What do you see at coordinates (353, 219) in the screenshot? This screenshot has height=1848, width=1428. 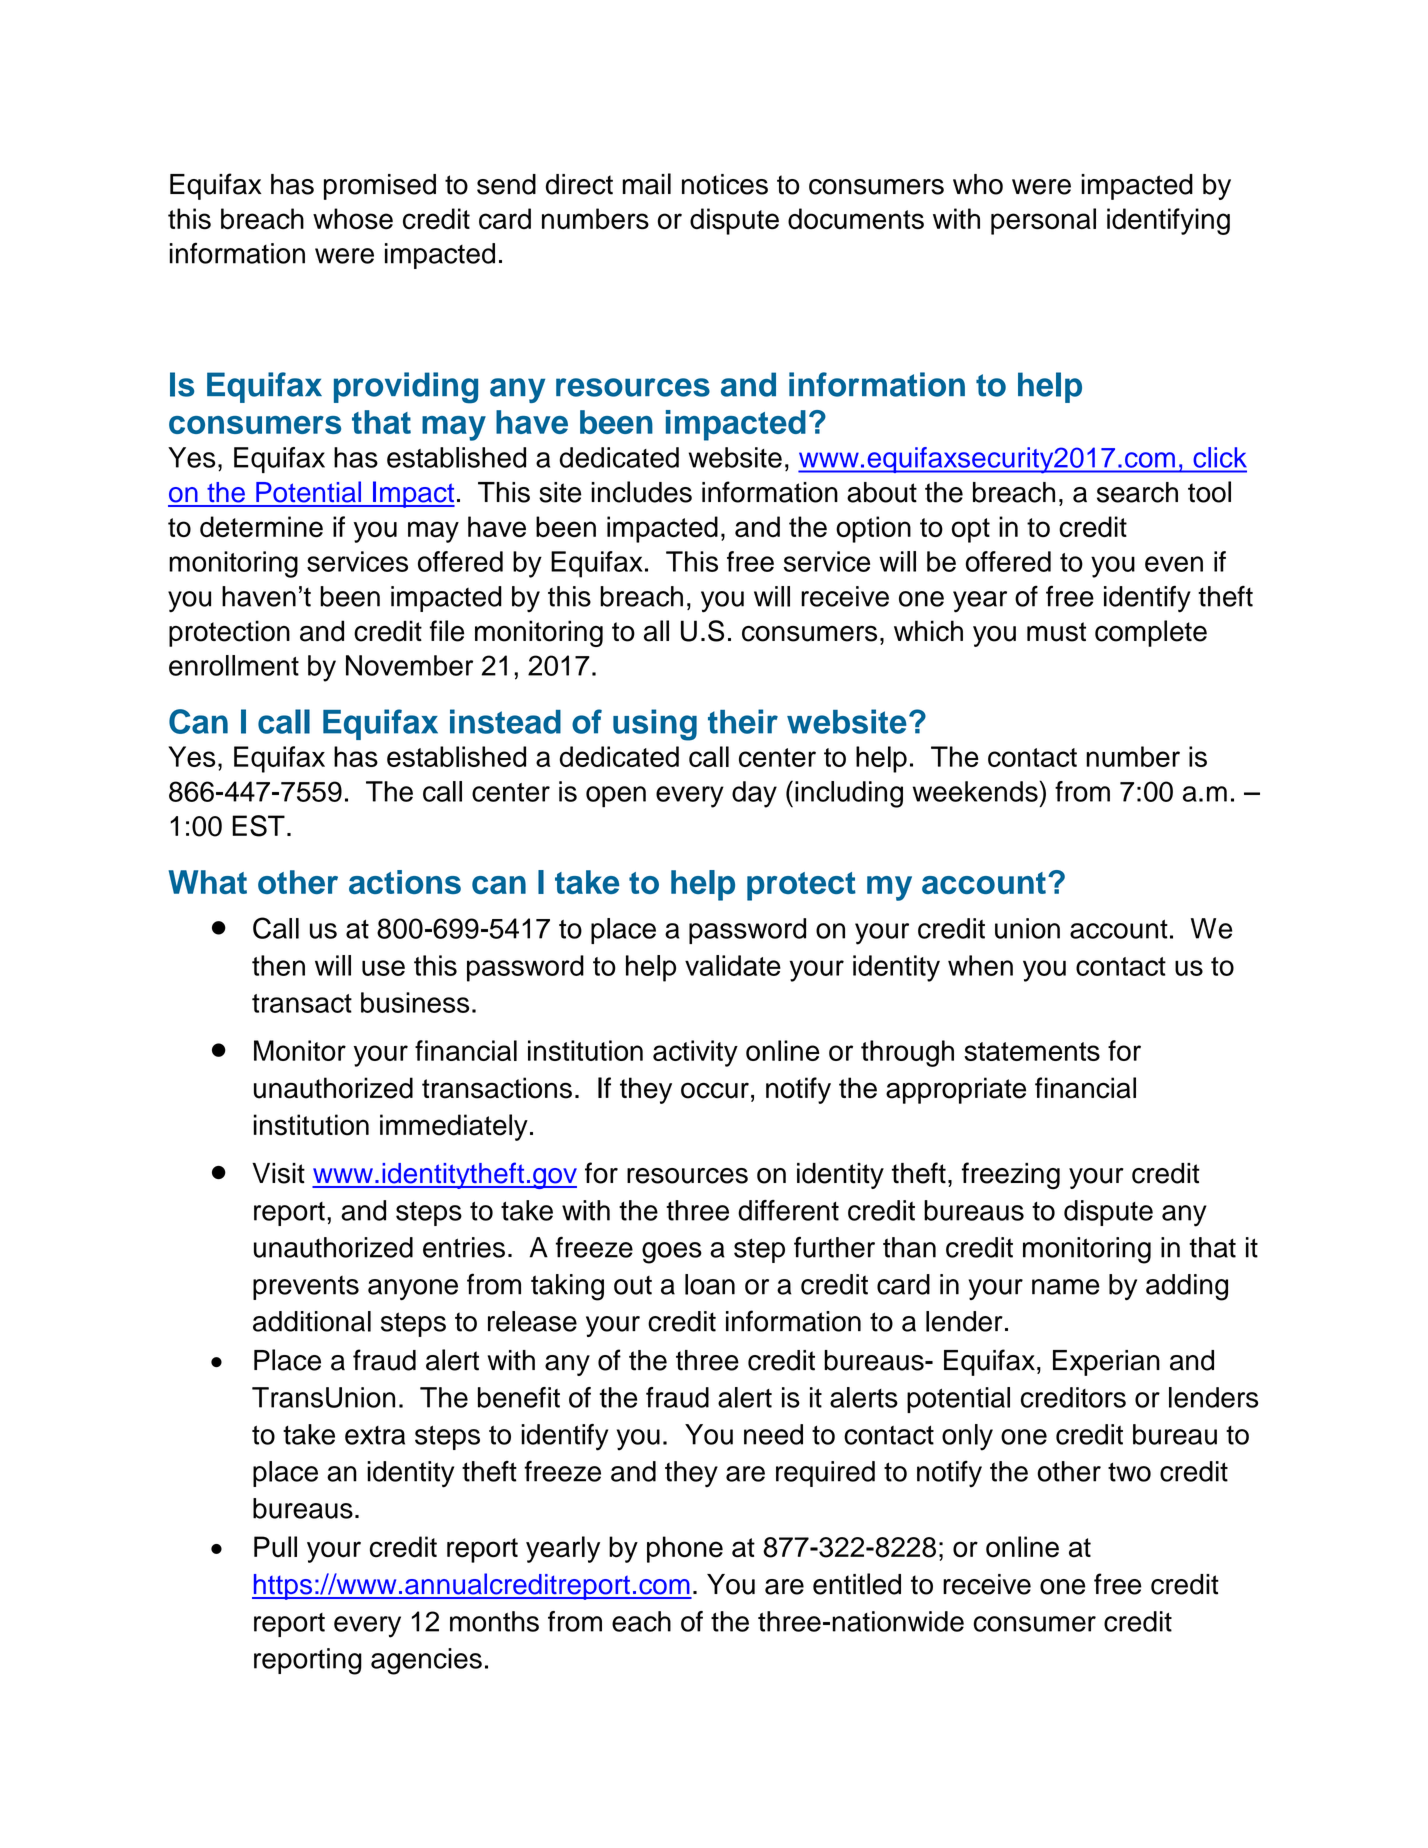 I see `whose` at bounding box center [353, 219].
